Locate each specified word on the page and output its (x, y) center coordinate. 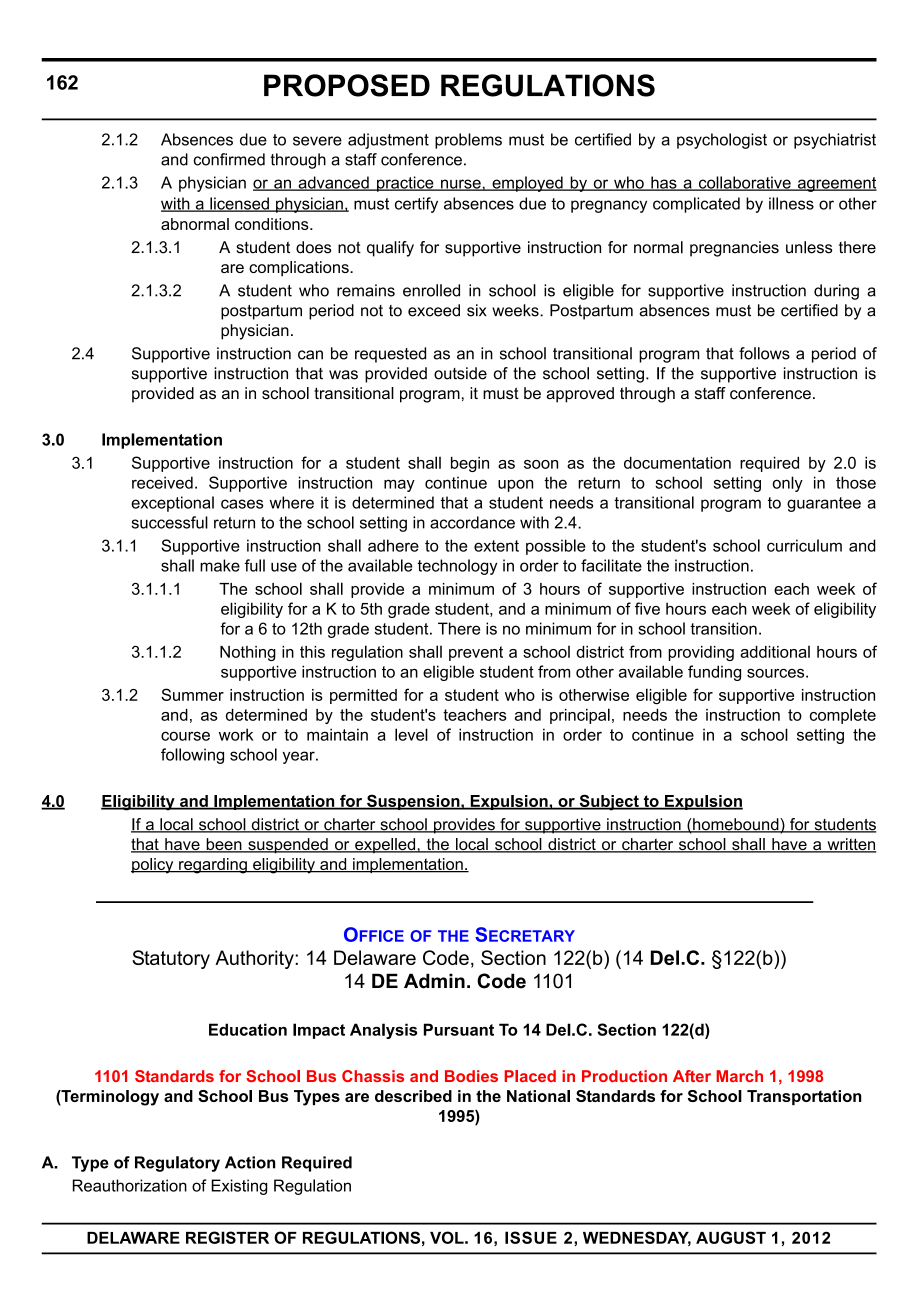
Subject (609, 802)
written (850, 845)
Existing (239, 1187)
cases (242, 504)
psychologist (722, 141)
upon (515, 485)
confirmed (229, 159)
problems (468, 141)
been (224, 845)
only (787, 484)
